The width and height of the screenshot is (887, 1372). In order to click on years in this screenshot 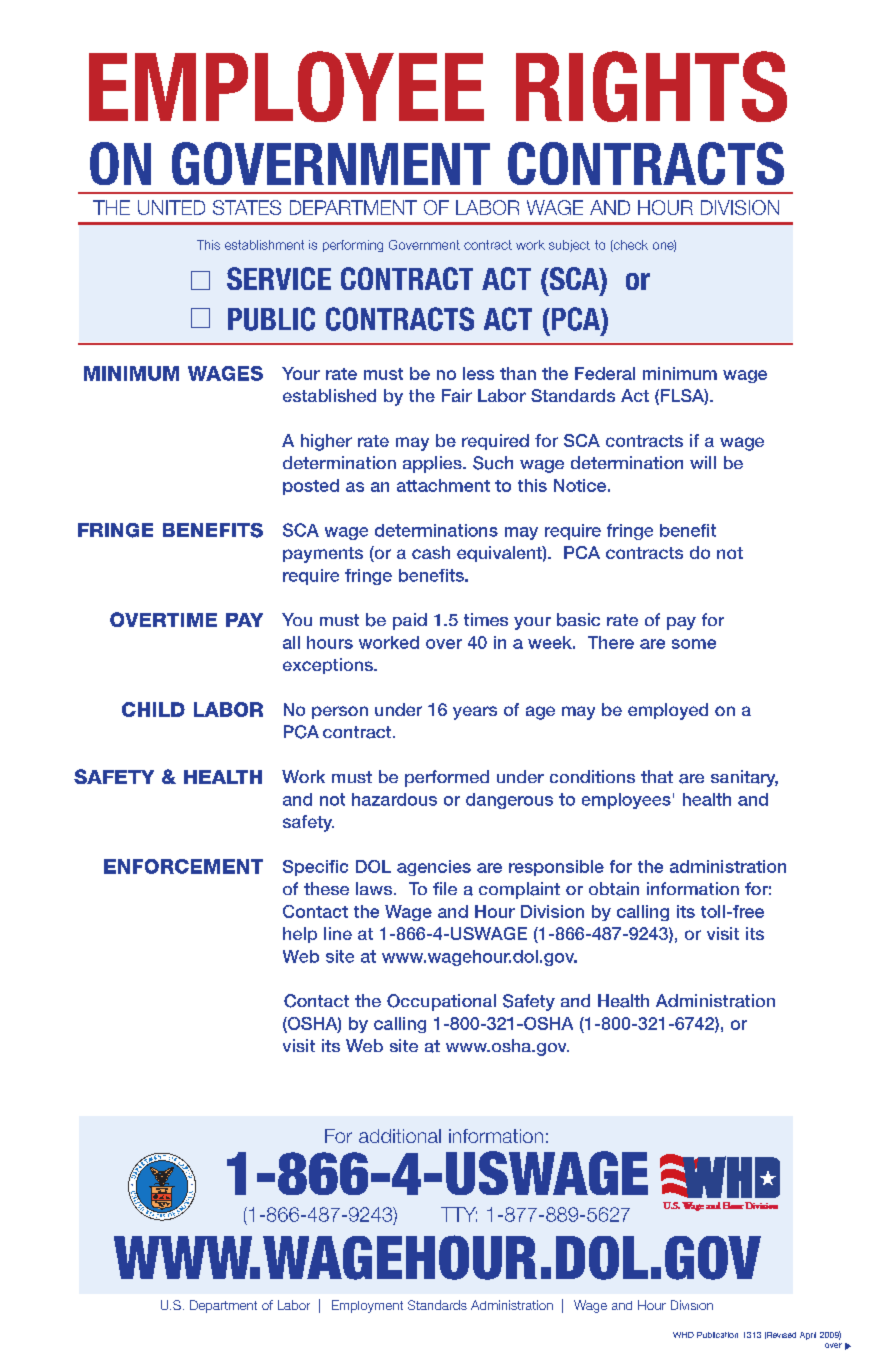, I will do `click(475, 713)`.
